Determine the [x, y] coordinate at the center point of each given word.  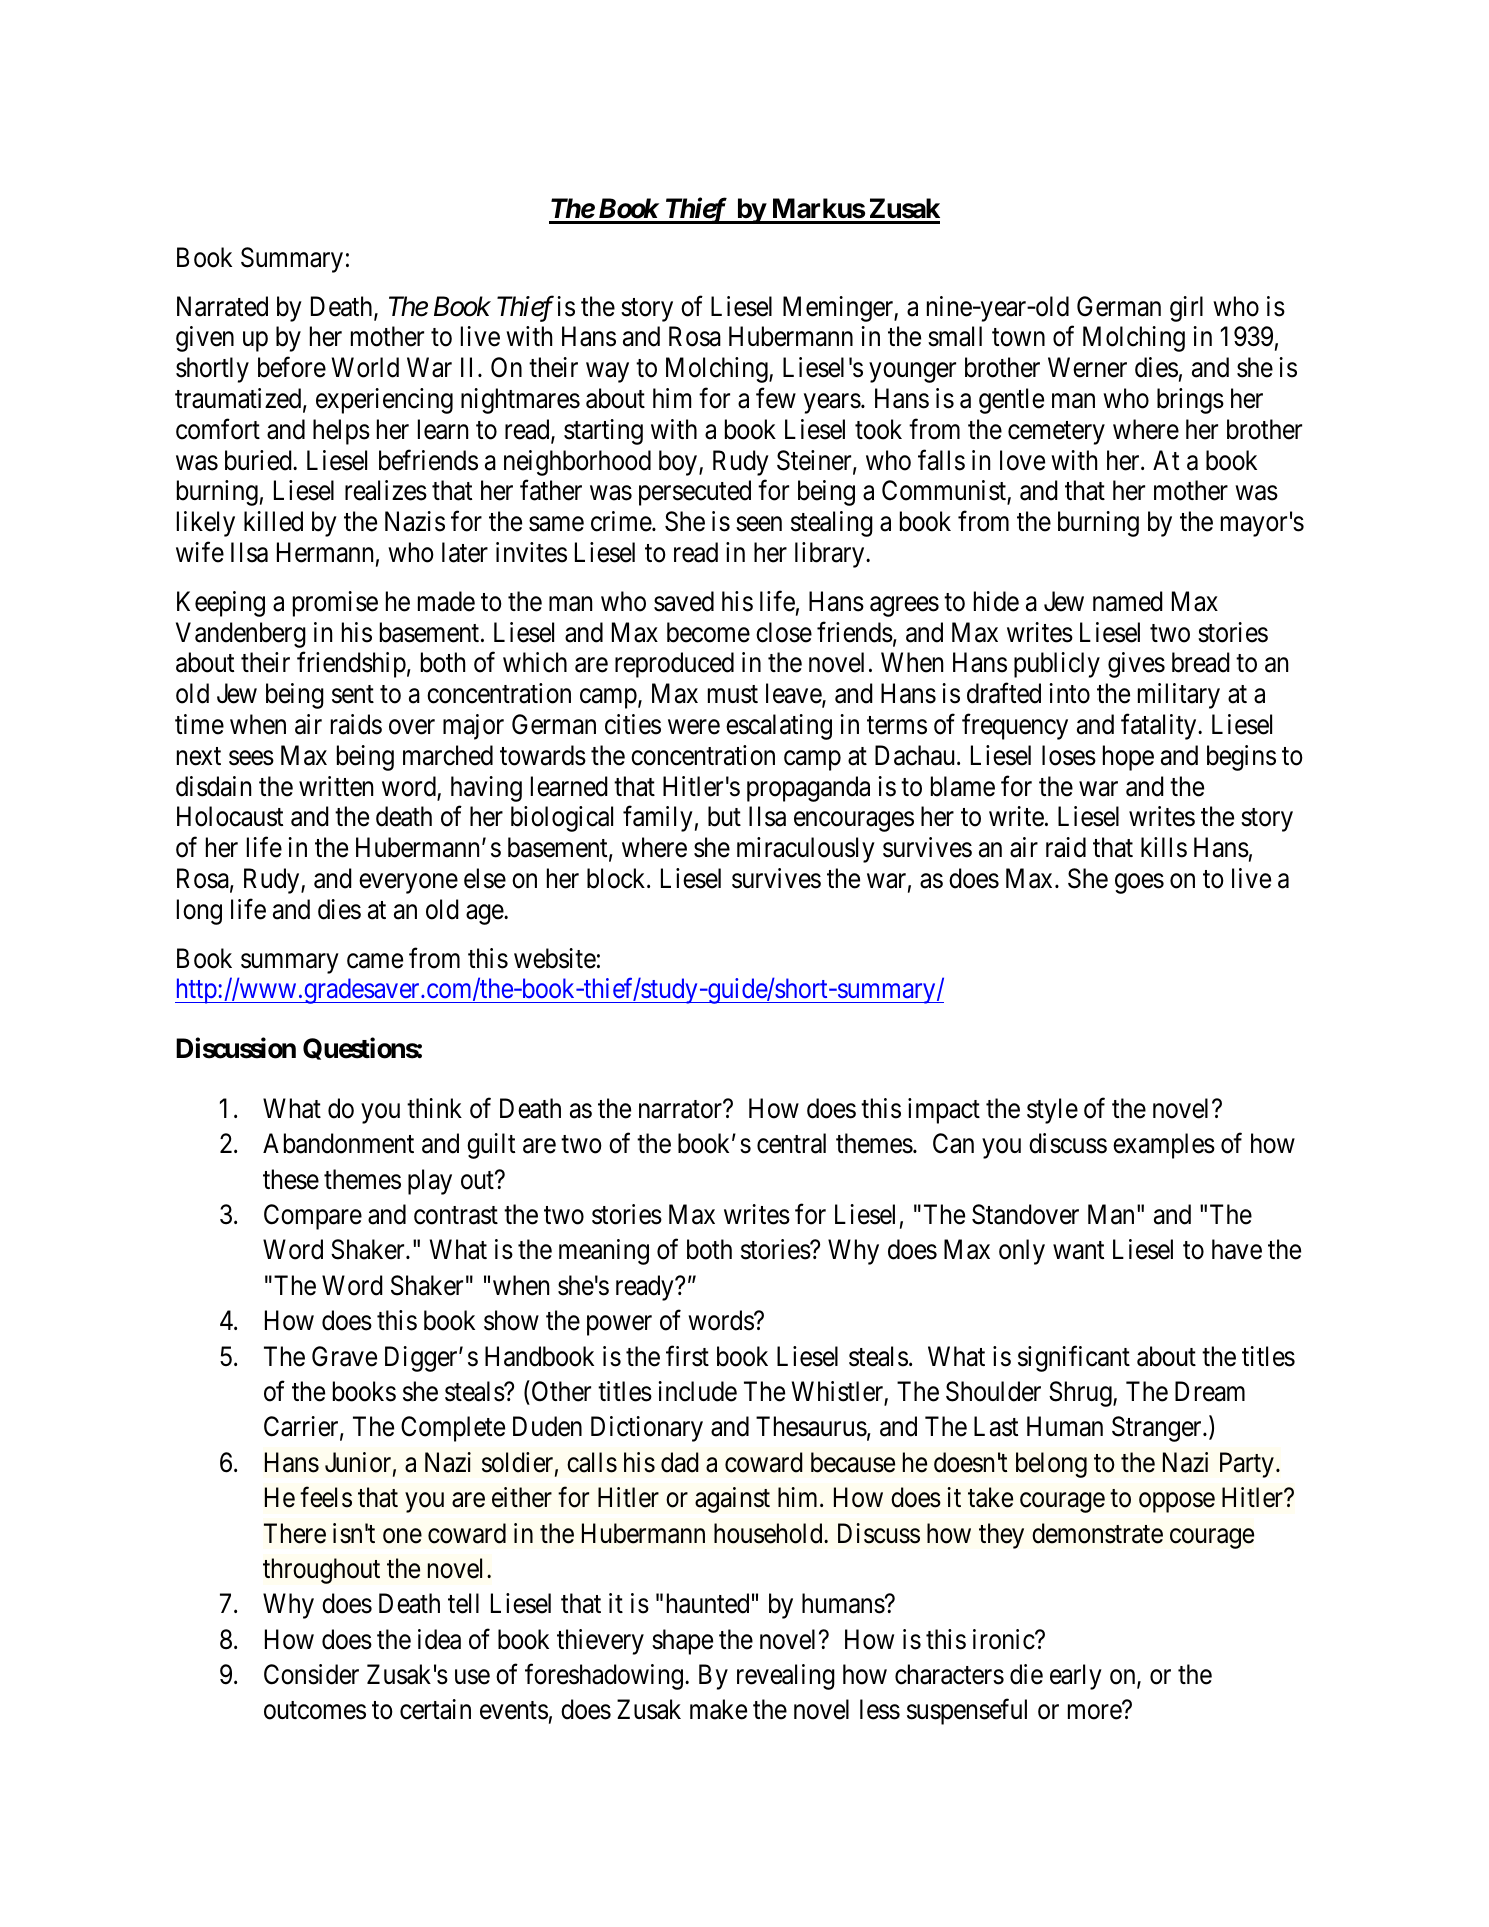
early [1076, 1677]
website [555, 958]
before [292, 367]
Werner [1087, 368]
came [375, 961]
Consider [311, 1674]
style [1052, 1111]
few [776, 398]
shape [682, 1642]
